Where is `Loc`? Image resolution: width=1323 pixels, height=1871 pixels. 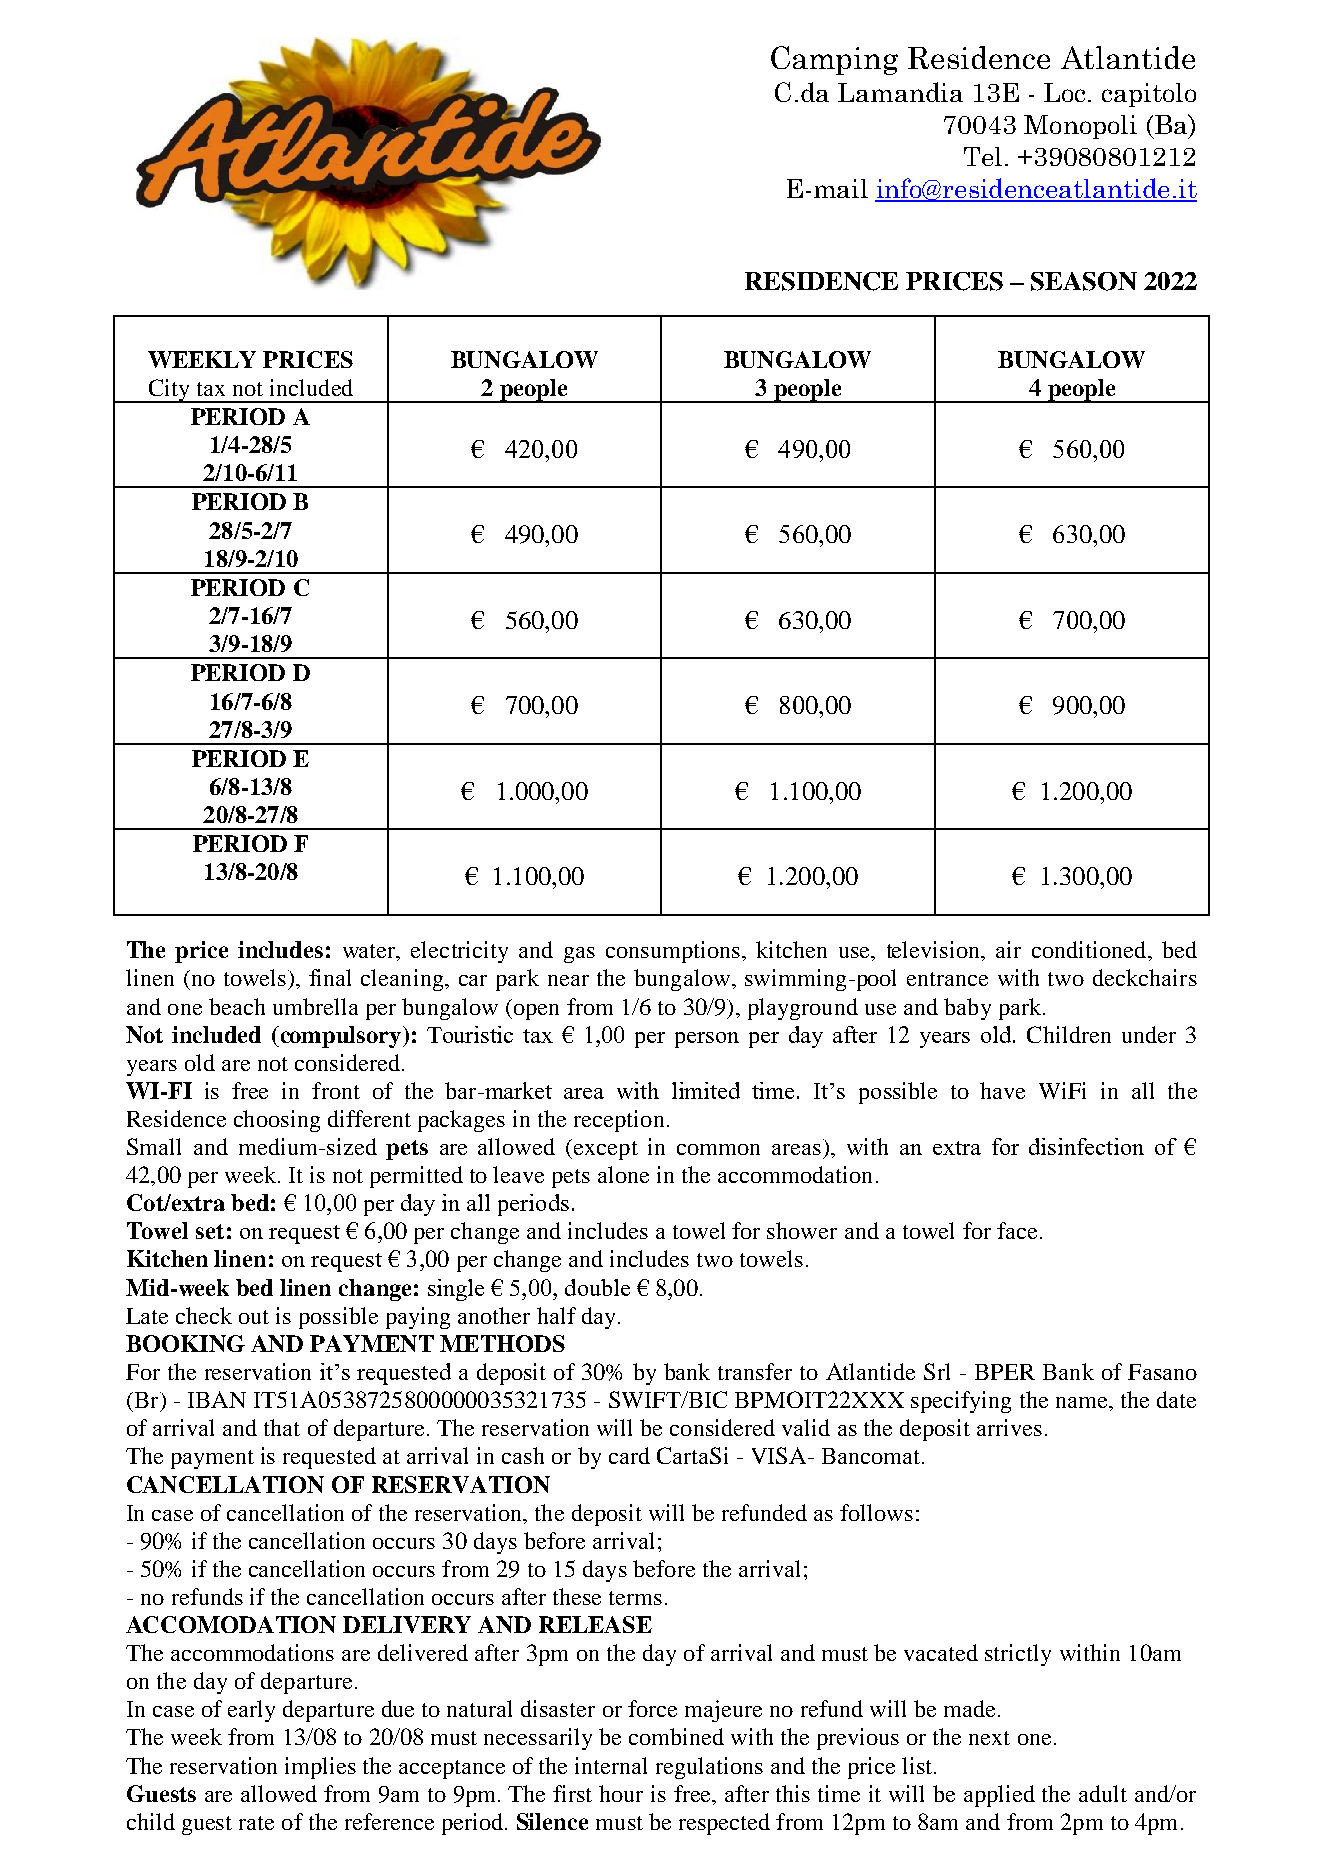 Loc is located at coordinates (1064, 92).
